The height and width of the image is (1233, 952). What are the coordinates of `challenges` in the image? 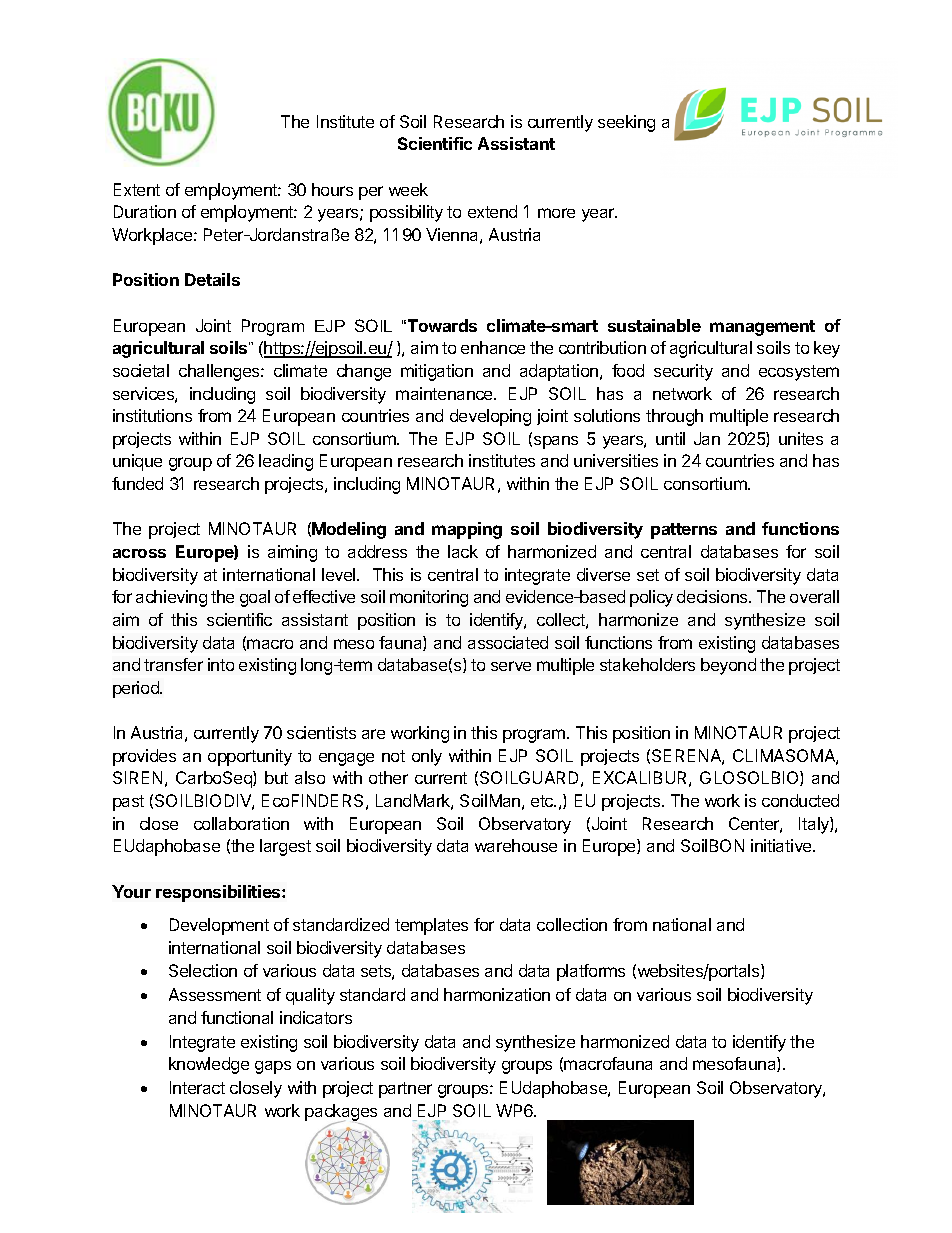 It's located at (220, 372).
